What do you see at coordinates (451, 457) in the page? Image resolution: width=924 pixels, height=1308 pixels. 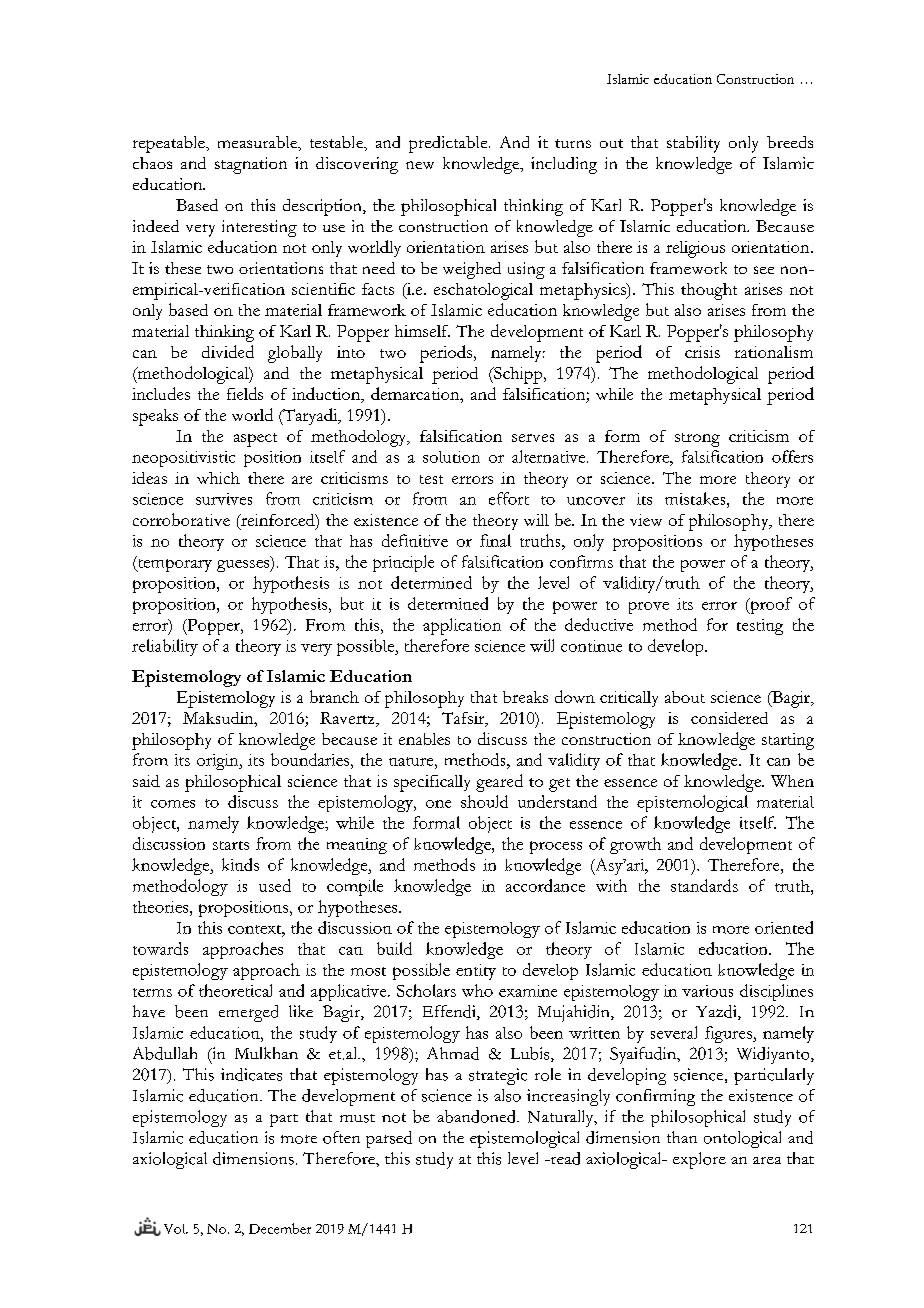 I see `solution` at bounding box center [451, 457].
